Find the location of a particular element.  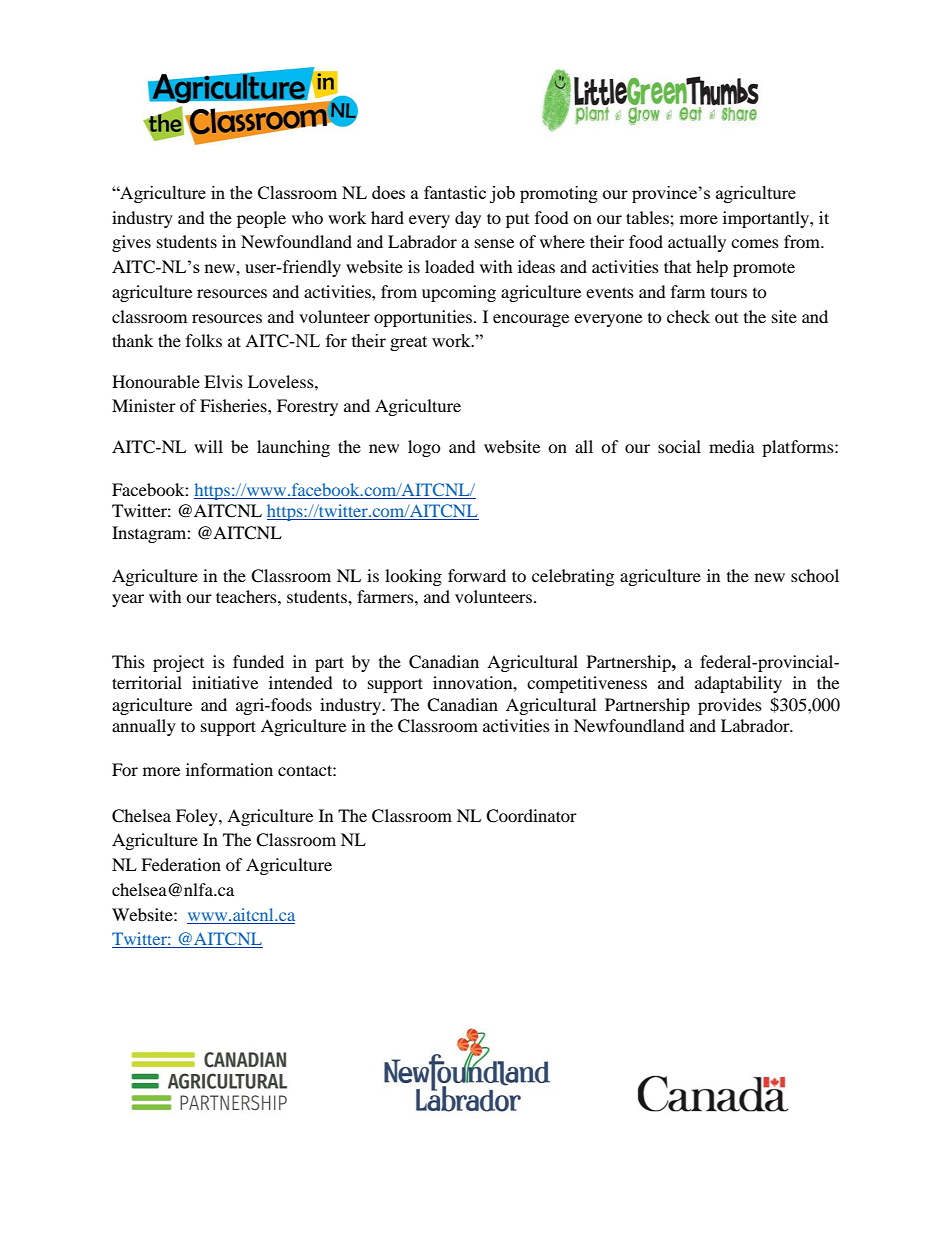

forward is located at coordinates (477, 575).
